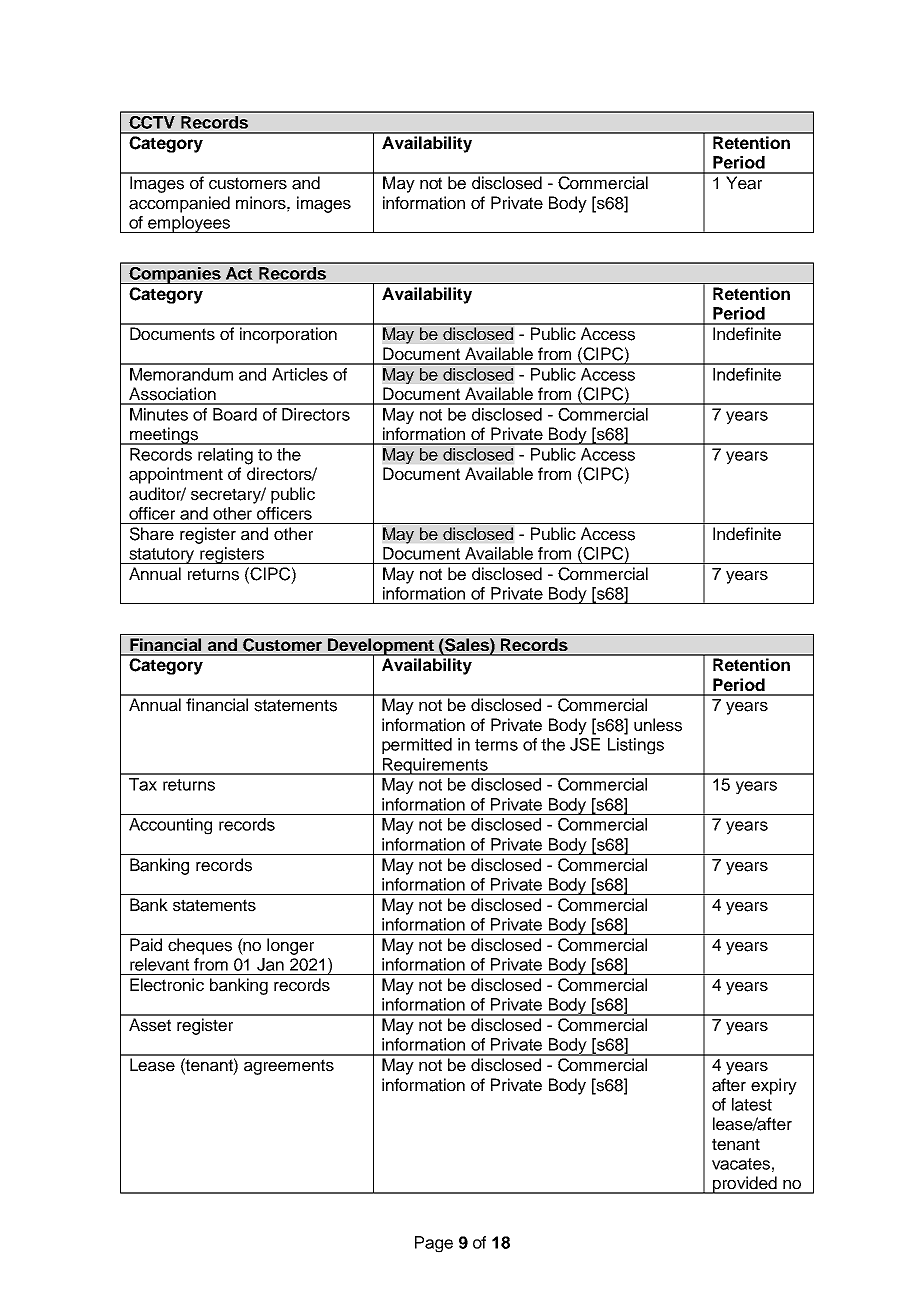  Describe the element at coordinates (189, 224) in the page. I see `employees` at that location.
